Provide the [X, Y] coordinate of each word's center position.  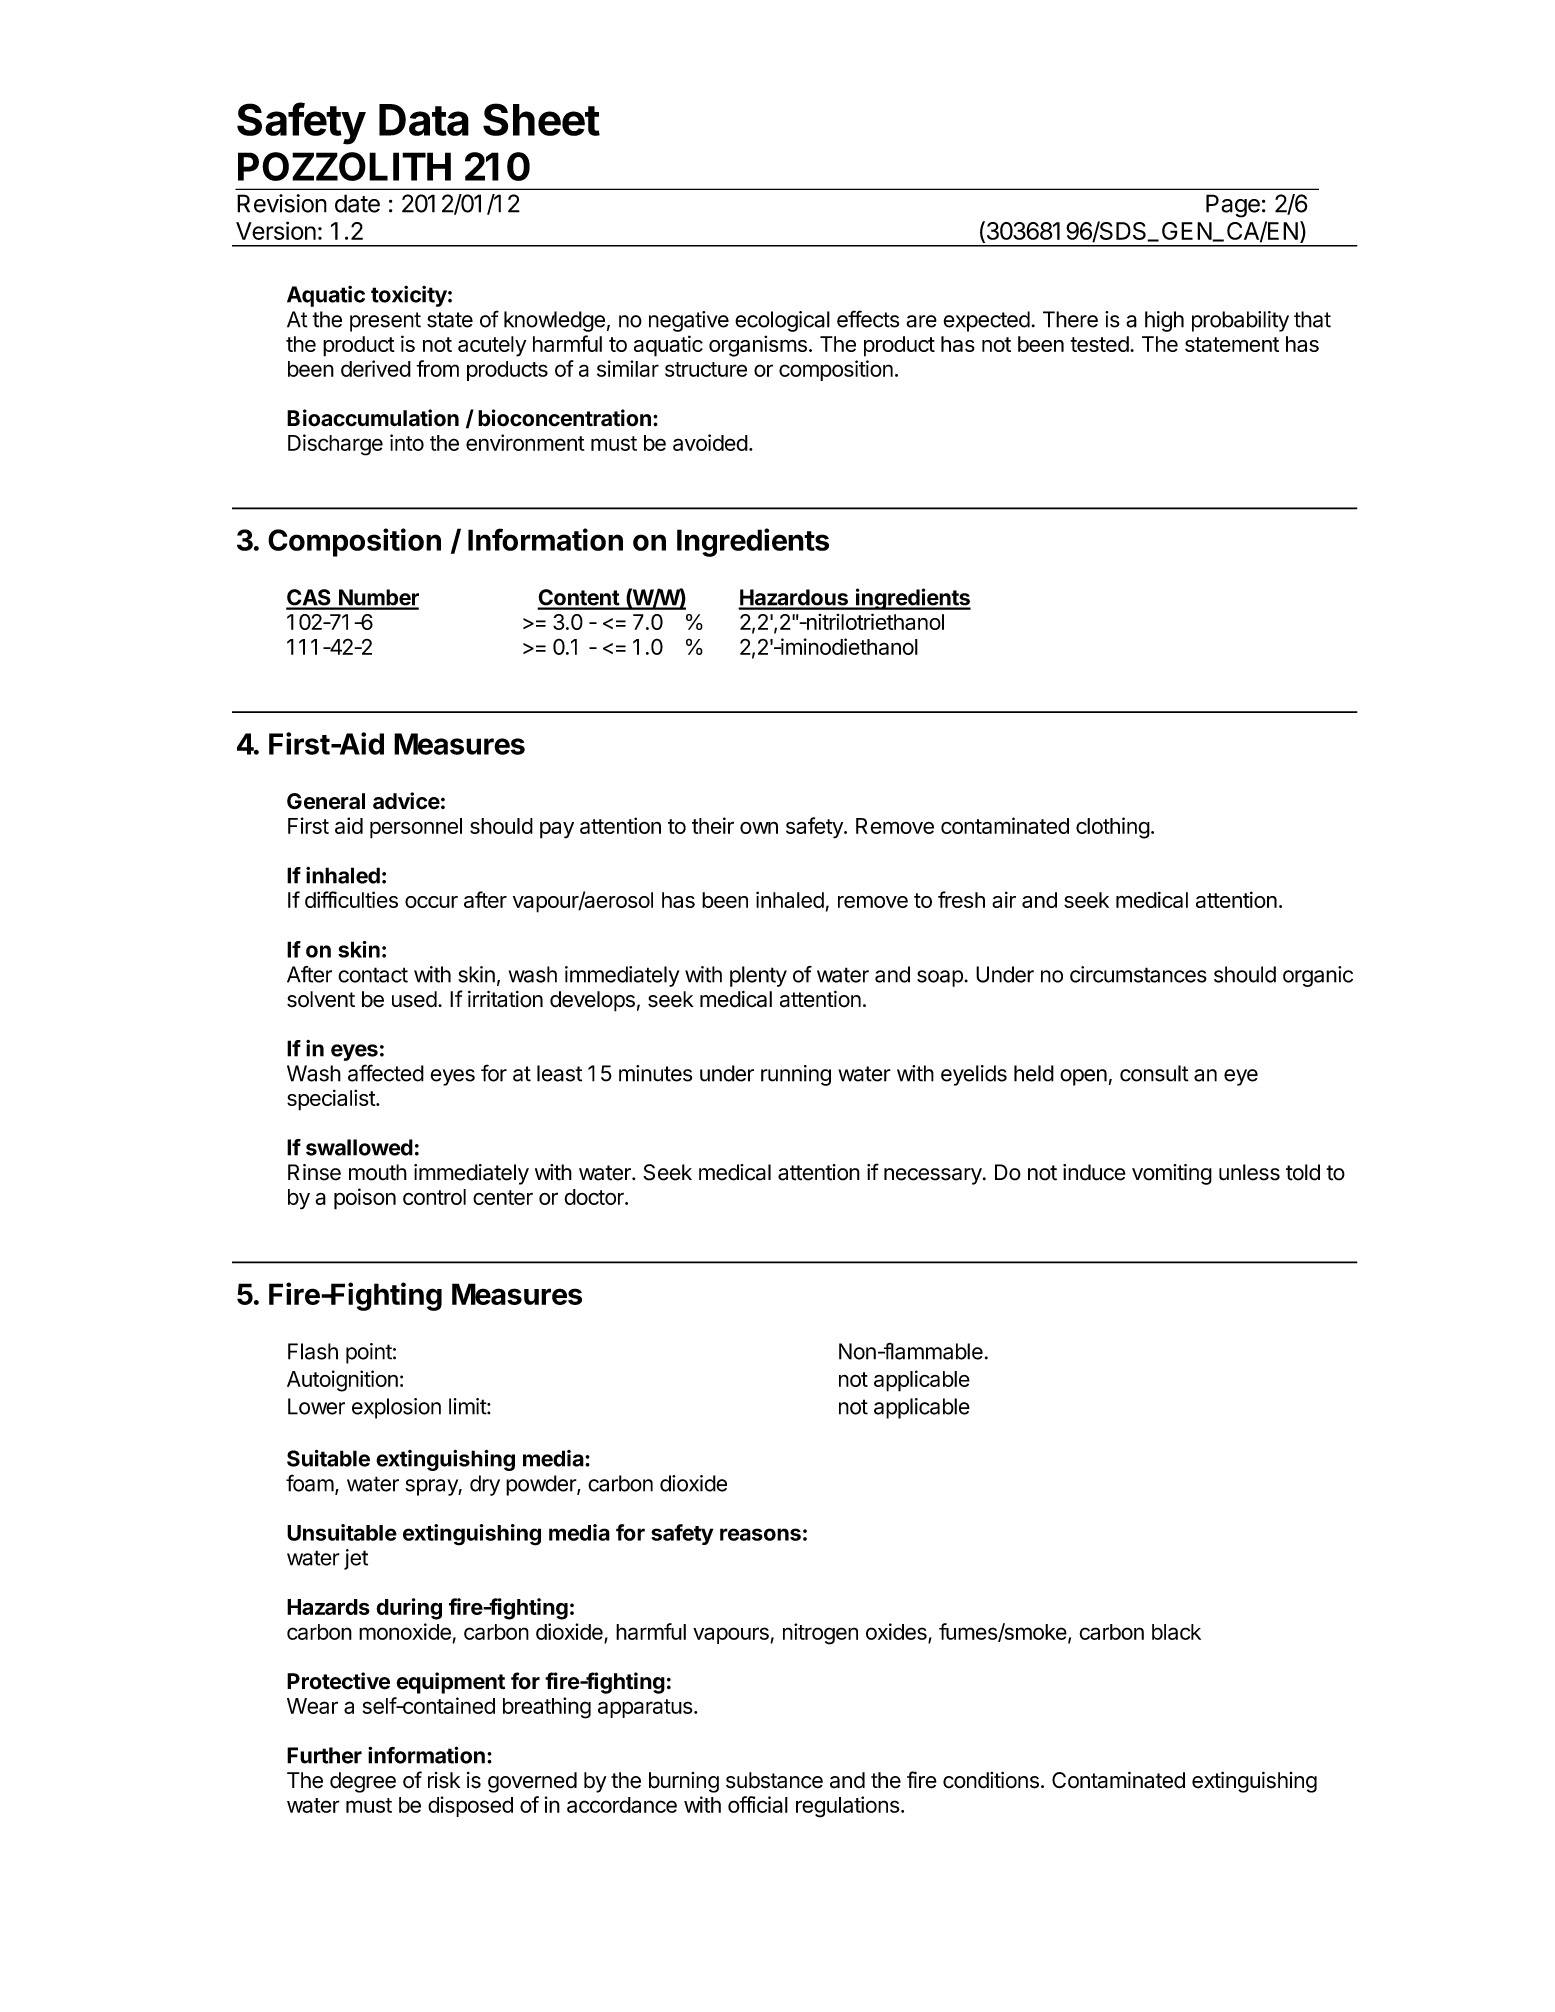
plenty [758, 976]
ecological [782, 321]
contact [373, 975]
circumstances [1138, 974]
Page [1233, 206]
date [357, 203]
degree [363, 1782]
